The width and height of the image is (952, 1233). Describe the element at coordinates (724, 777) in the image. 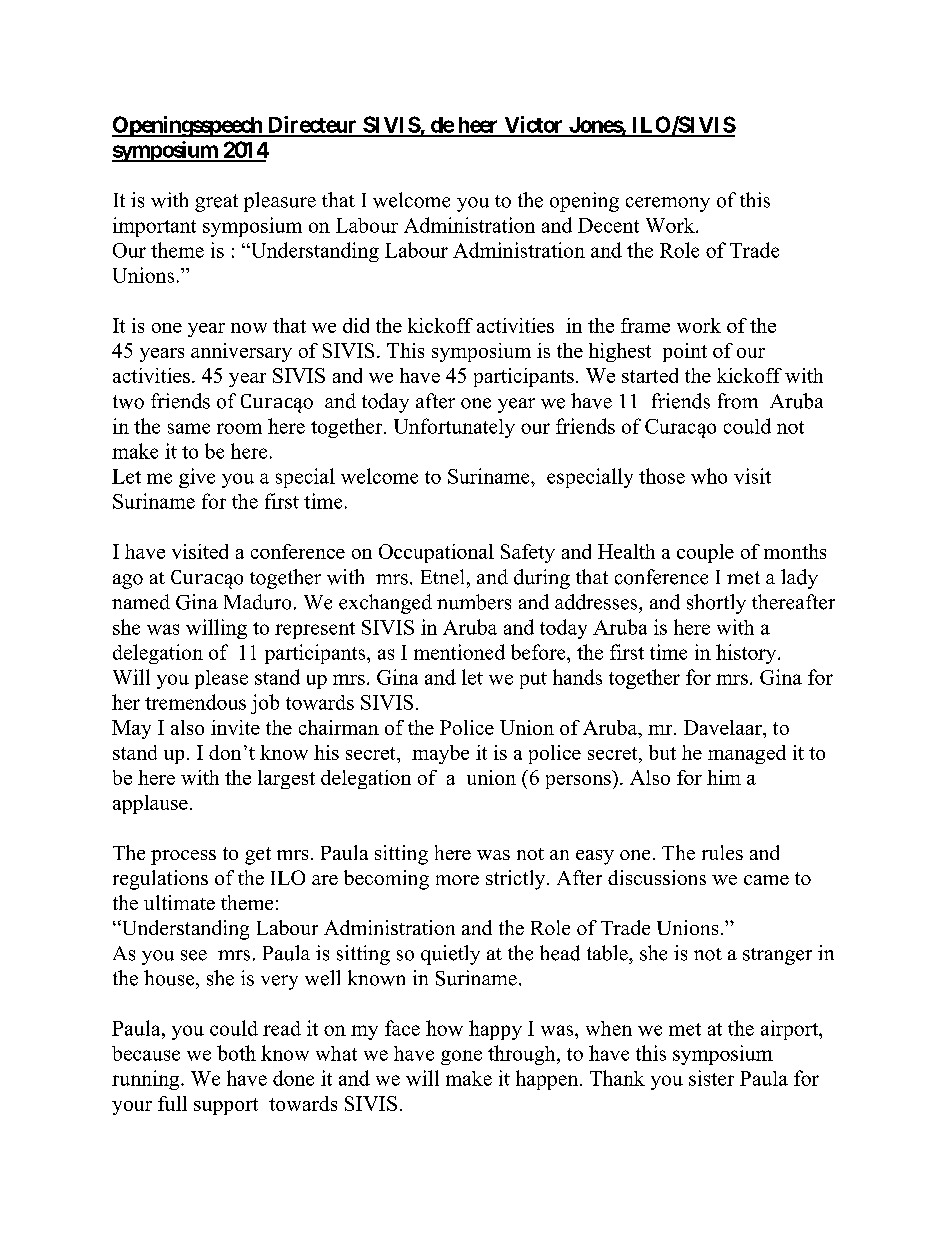

I see `him` at that location.
